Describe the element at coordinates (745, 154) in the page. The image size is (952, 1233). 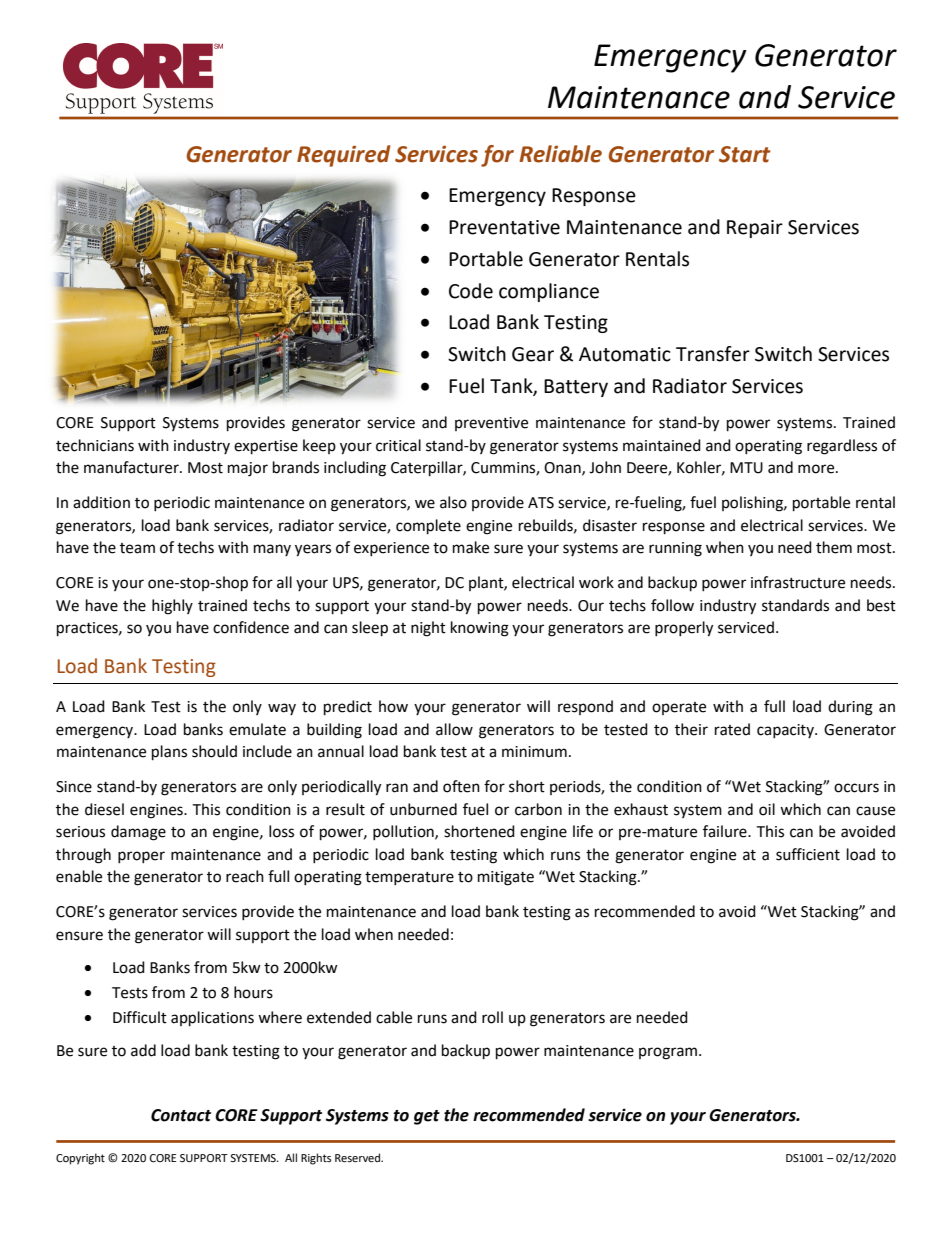
I see `Start` at that location.
